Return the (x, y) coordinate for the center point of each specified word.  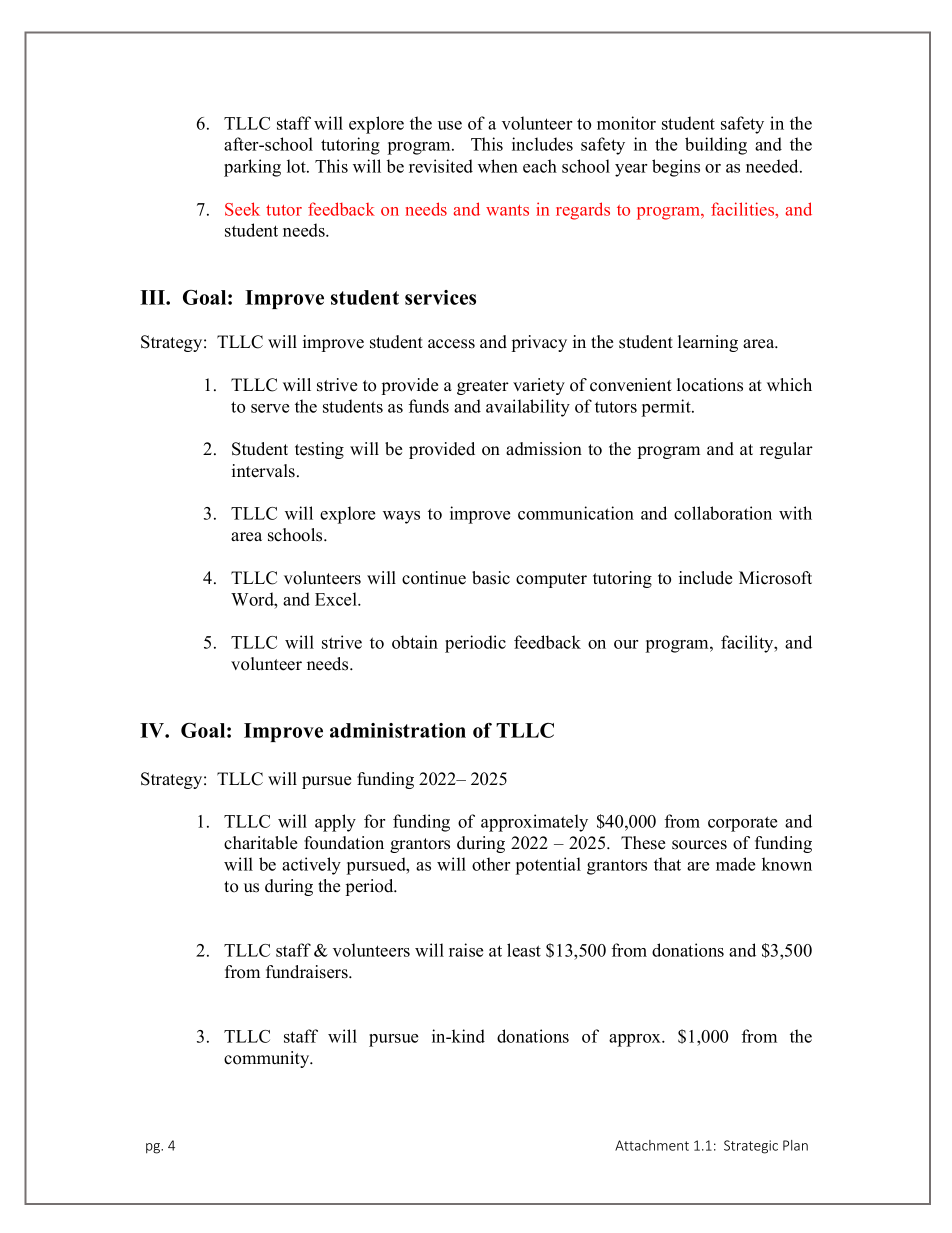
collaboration (723, 513)
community (268, 1059)
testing (319, 450)
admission (544, 449)
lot (297, 166)
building (716, 146)
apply (335, 823)
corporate (742, 824)
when (498, 166)
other (491, 864)
